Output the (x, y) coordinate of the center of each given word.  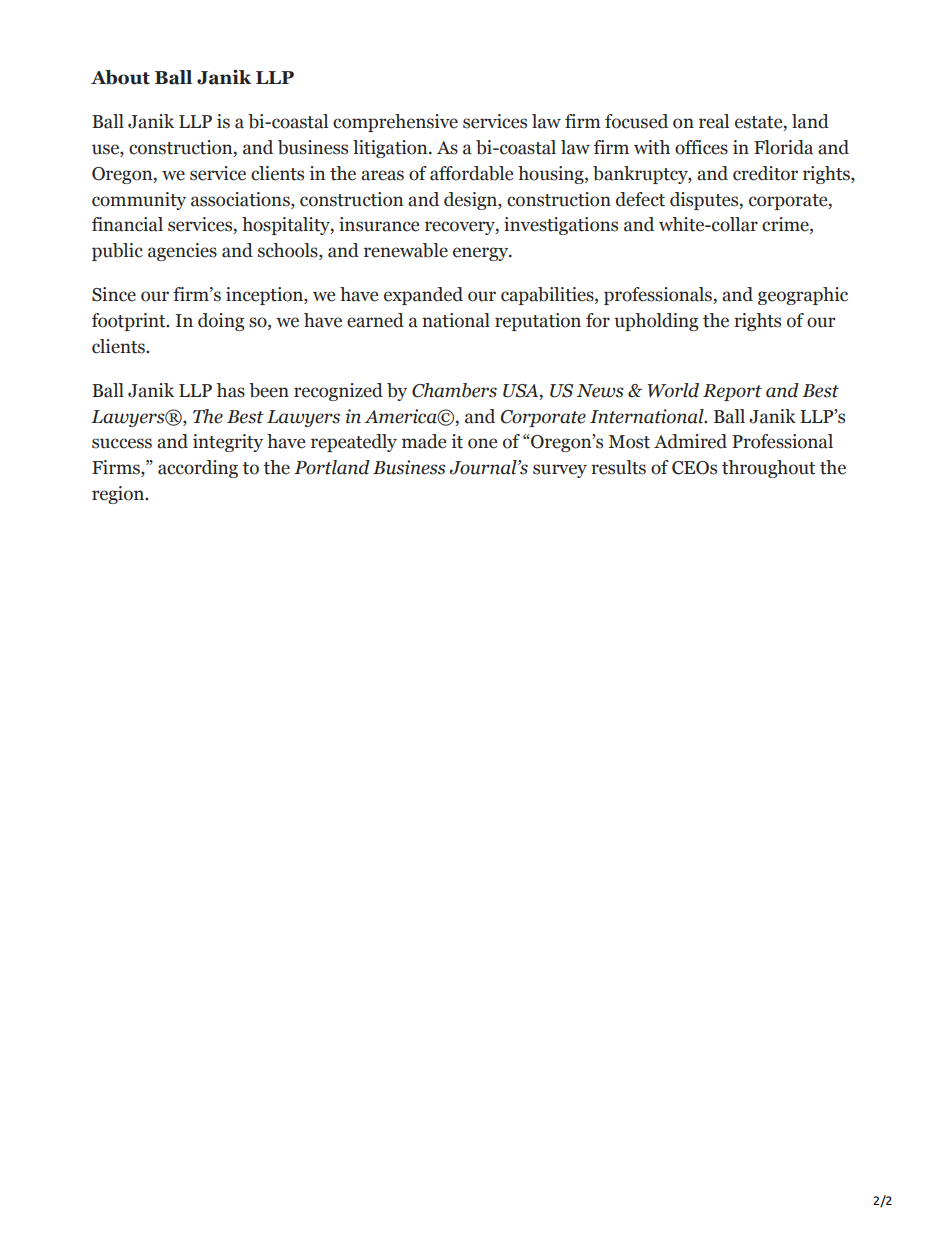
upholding (656, 322)
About (120, 77)
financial (127, 224)
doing (221, 322)
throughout (768, 469)
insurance (379, 224)
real (714, 121)
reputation (538, 322)
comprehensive (395, 123)
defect (640, 199)
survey (560, 471)
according (198, 469)
